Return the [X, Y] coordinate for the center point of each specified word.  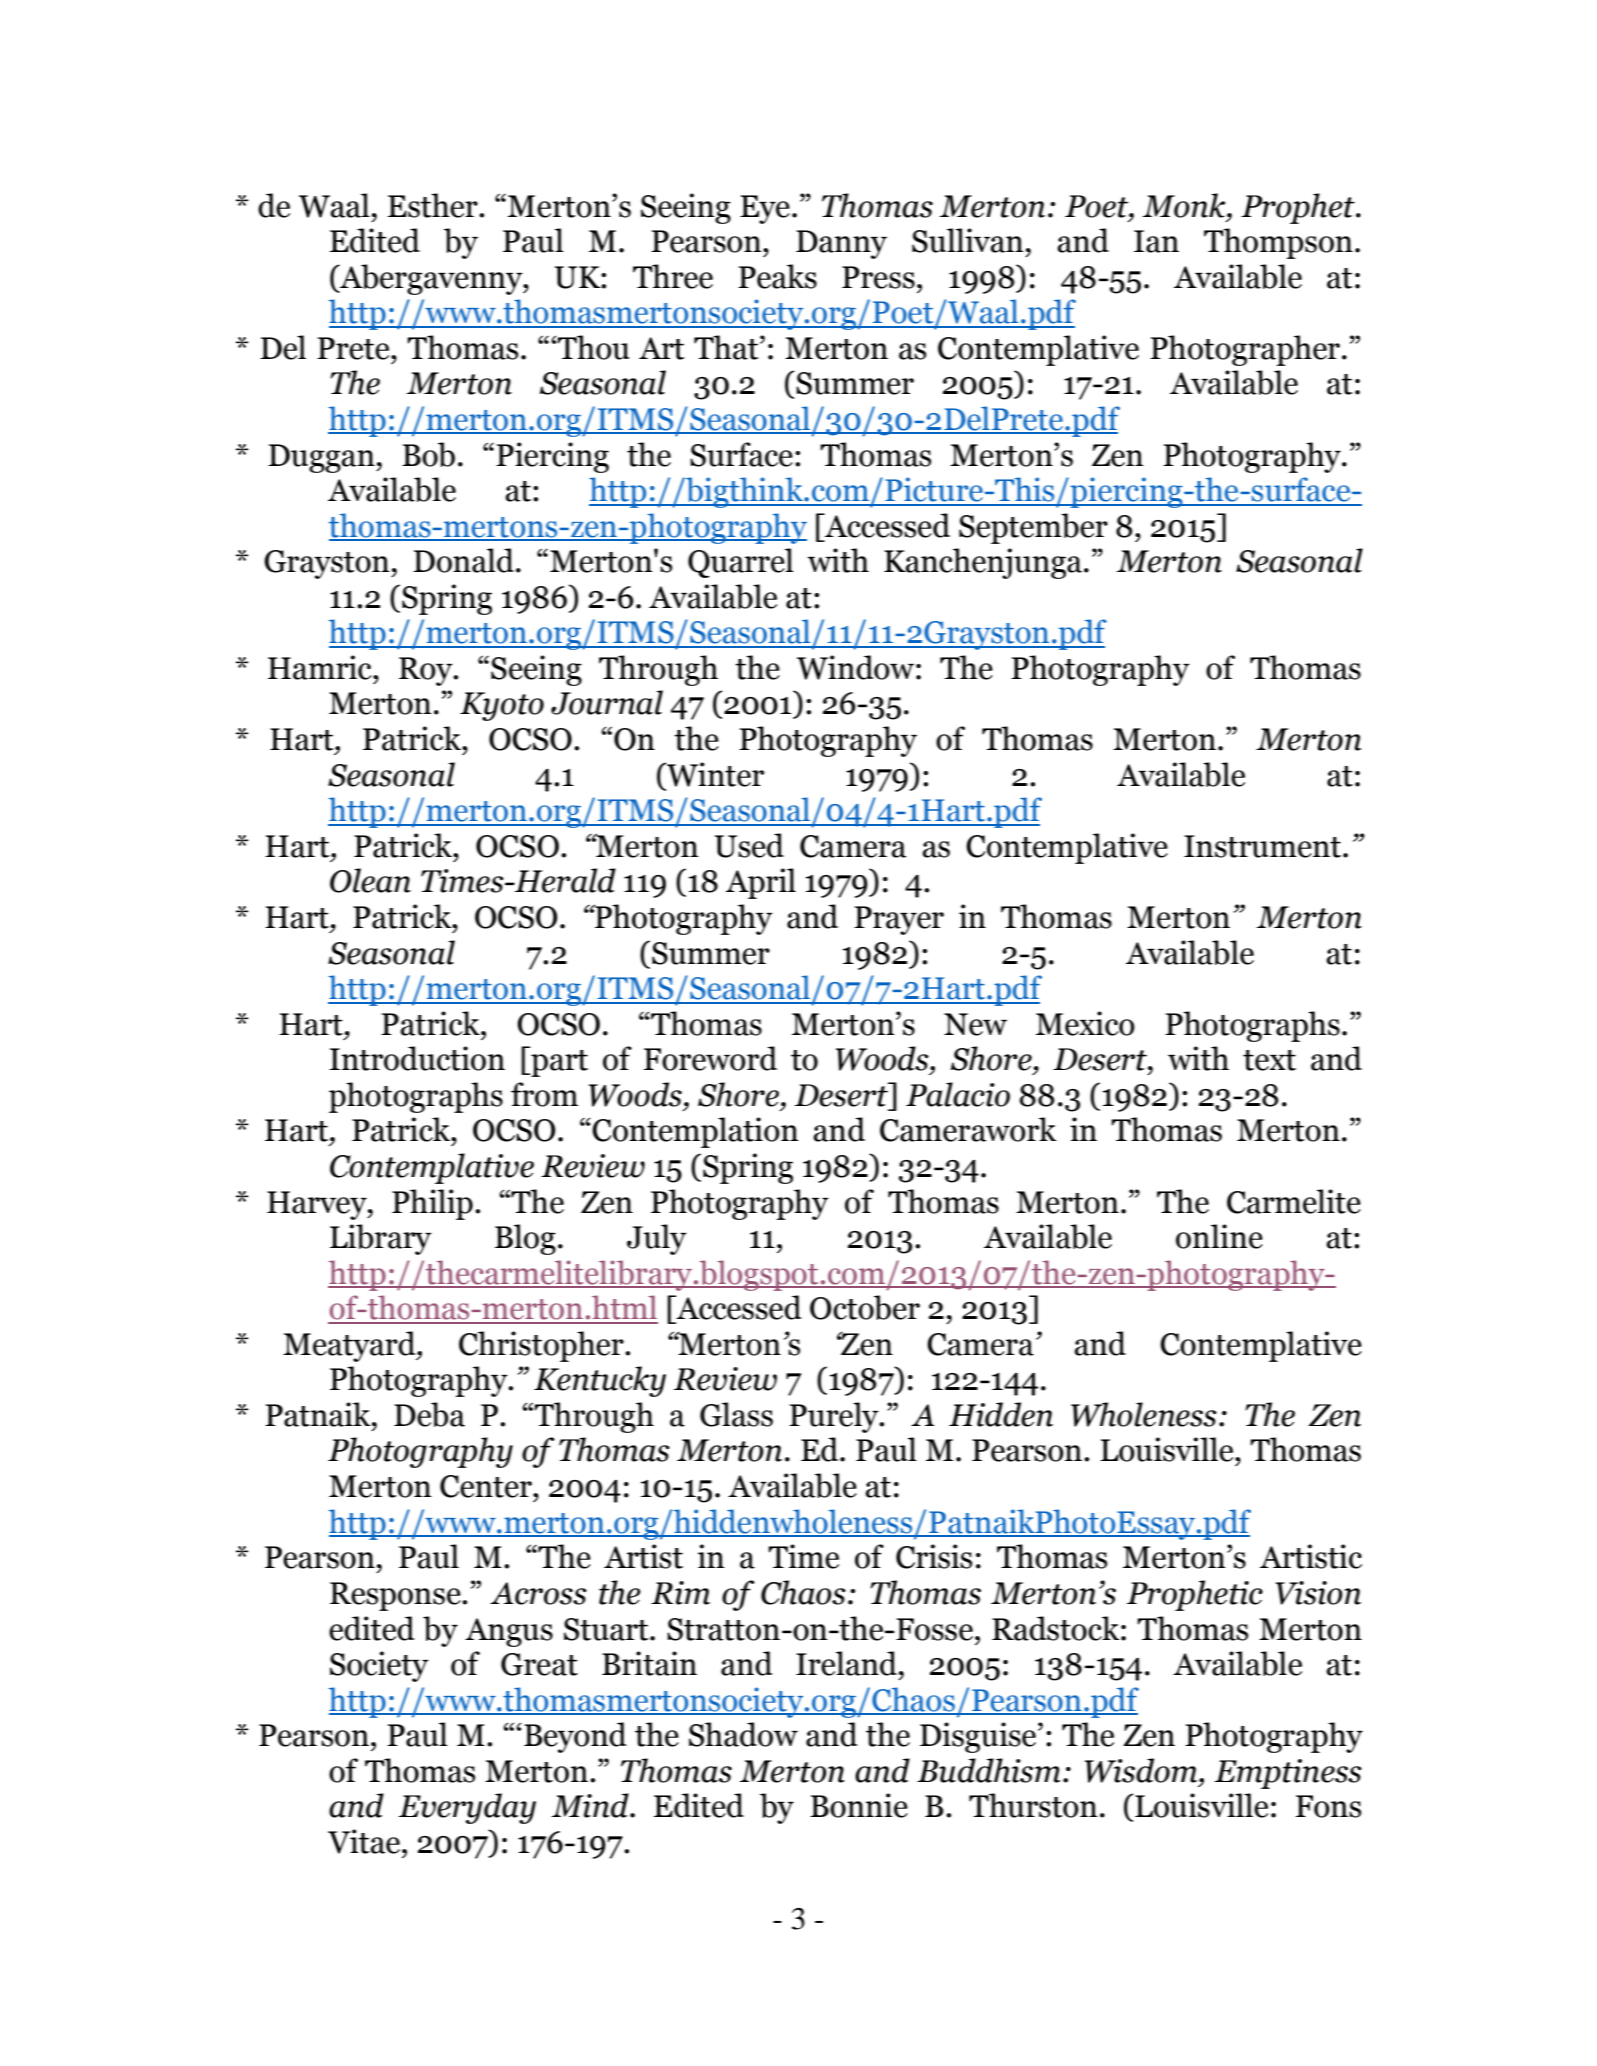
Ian [1156, 241]
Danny [841, 244]
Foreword [710, 1058]
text [1269, 1060]
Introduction [417, 1058]
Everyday [467, 1808]
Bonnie [859, 1805]
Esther [434, 205]
